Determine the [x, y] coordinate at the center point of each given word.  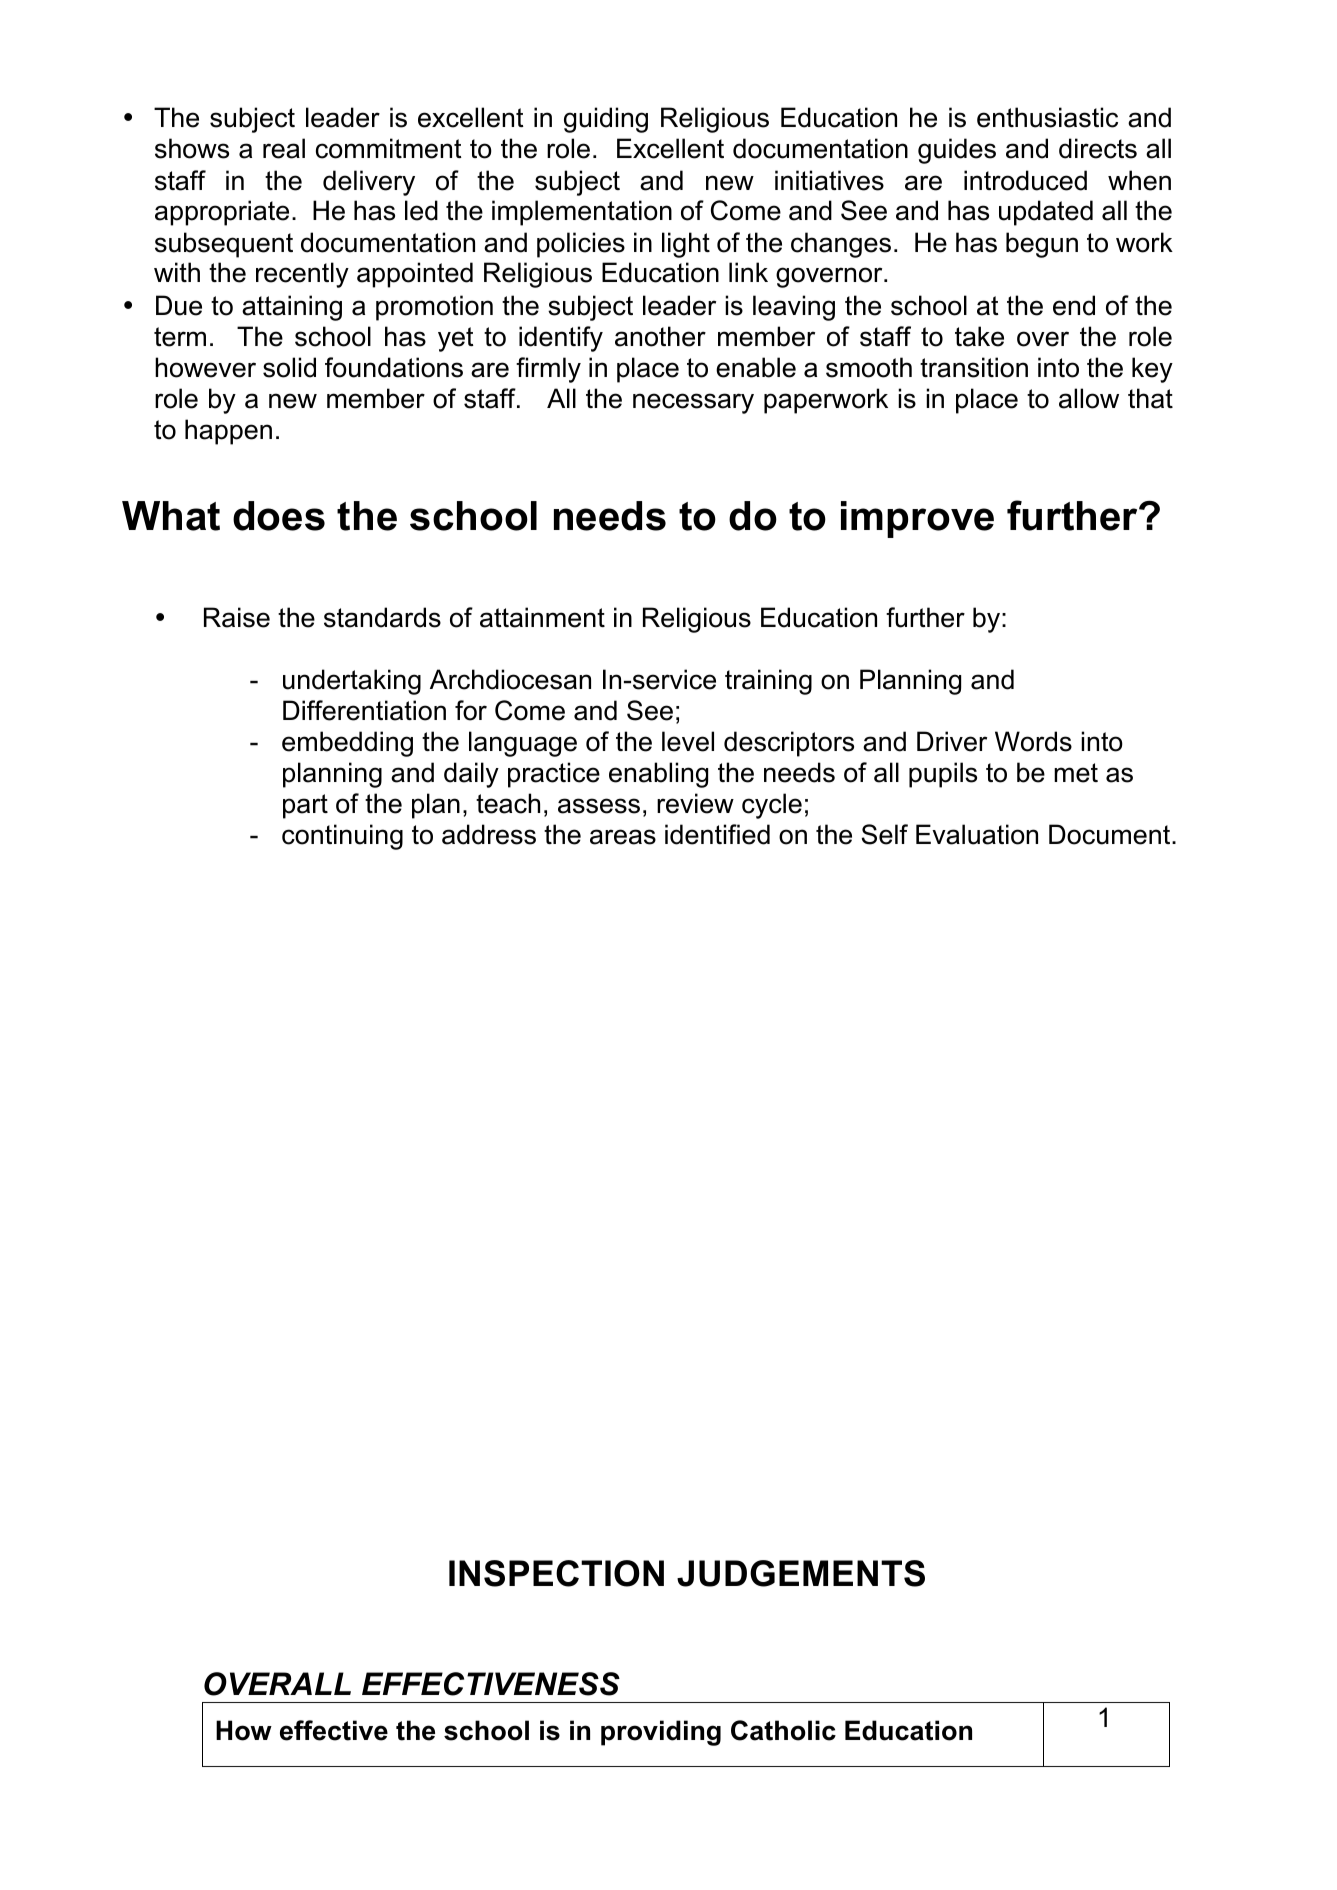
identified [717, 834]
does [279, 516]
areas [623, 837]
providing [661, 1733]
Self [885, 834]
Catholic [783, 1730]
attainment [542, 617]
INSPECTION [556, 1573]
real [284, 148]
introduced [1025, 180]
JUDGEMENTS [801, 1573]
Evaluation [977, 834]
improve [917, 519]
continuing [342, 837]
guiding [606, 120]
